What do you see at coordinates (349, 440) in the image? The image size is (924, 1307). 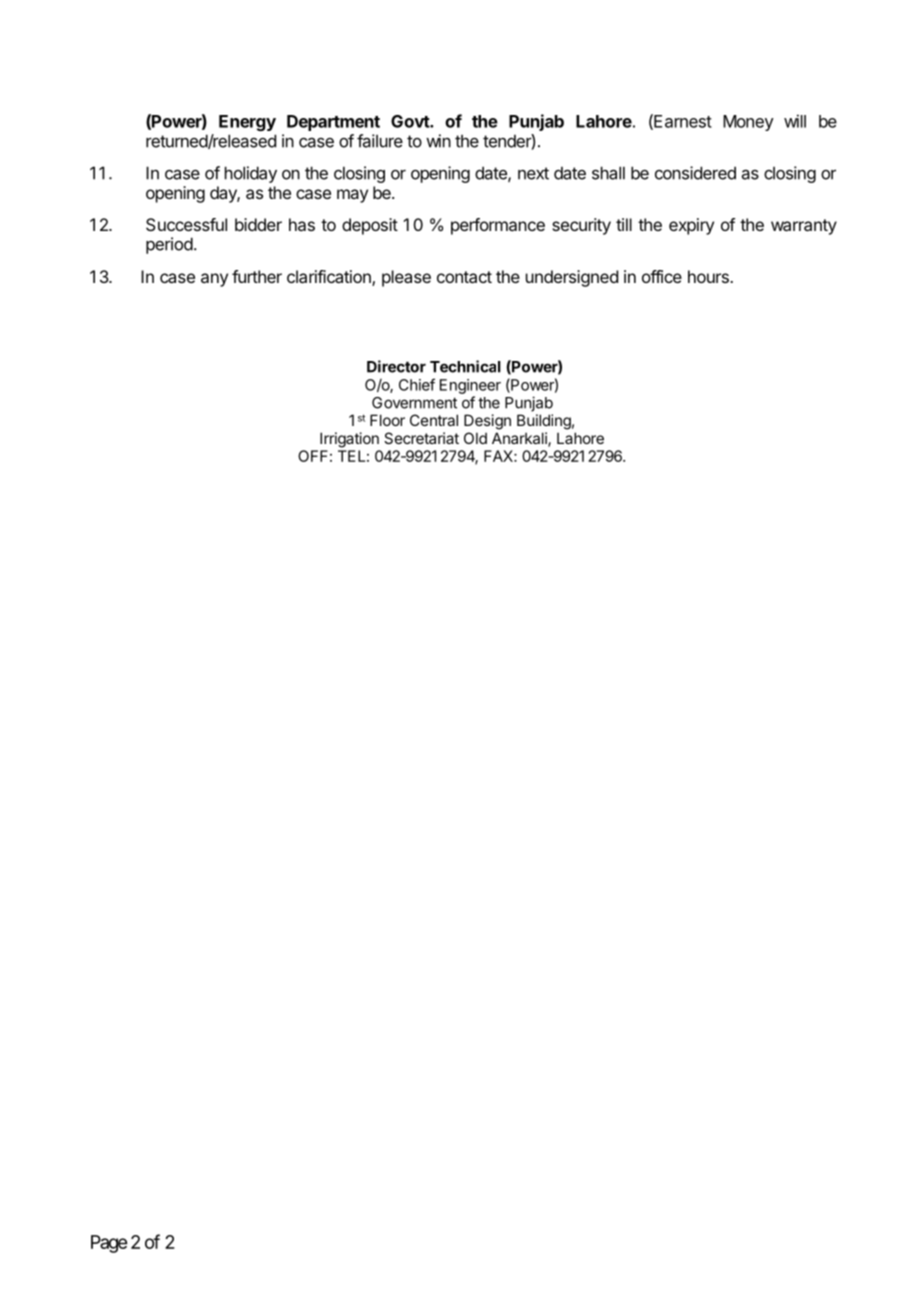 I see `Irrigation` at bounding box center [349, 440].
